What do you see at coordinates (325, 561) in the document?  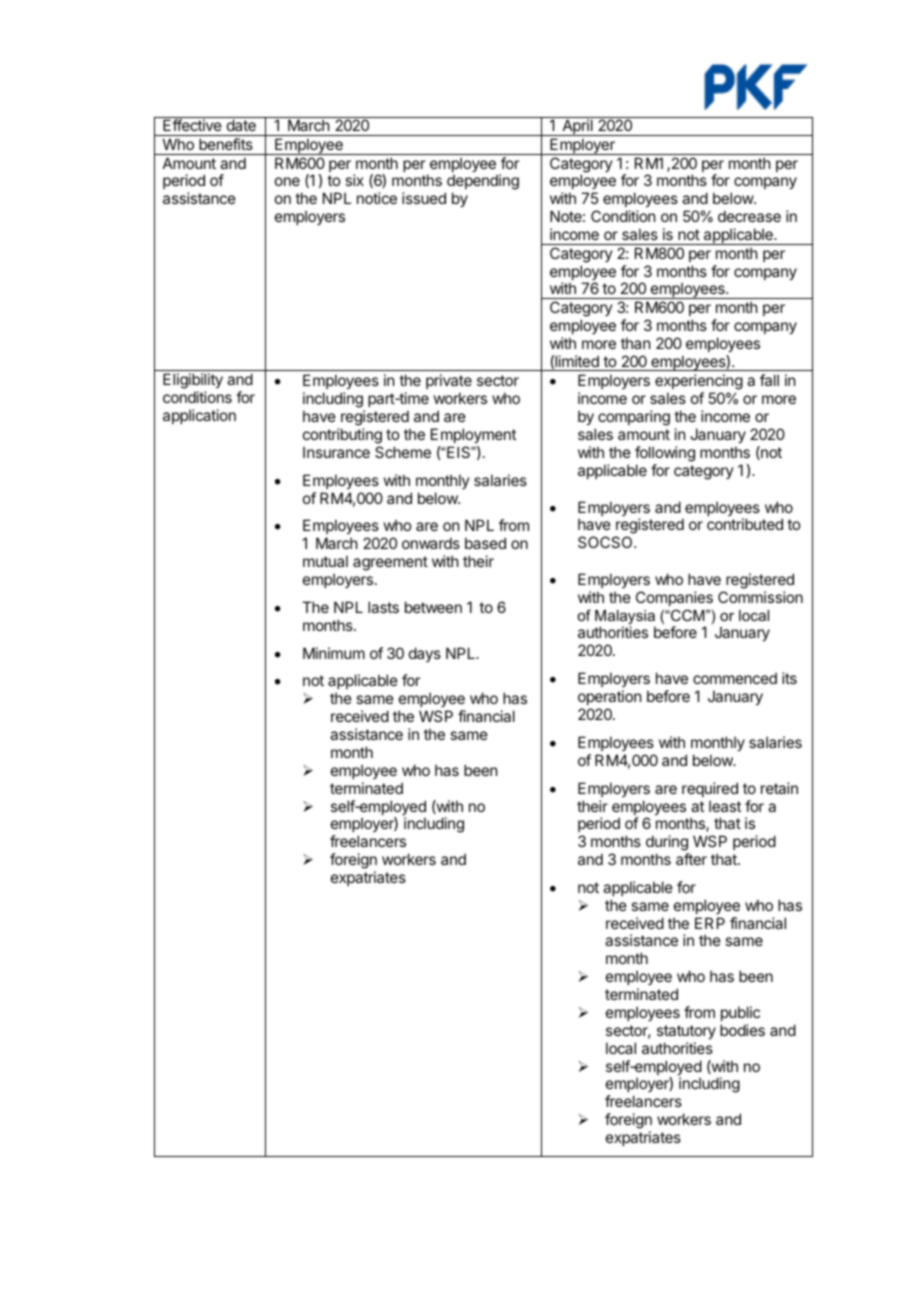 I see `mutual` at bounding box center [325, 561].
